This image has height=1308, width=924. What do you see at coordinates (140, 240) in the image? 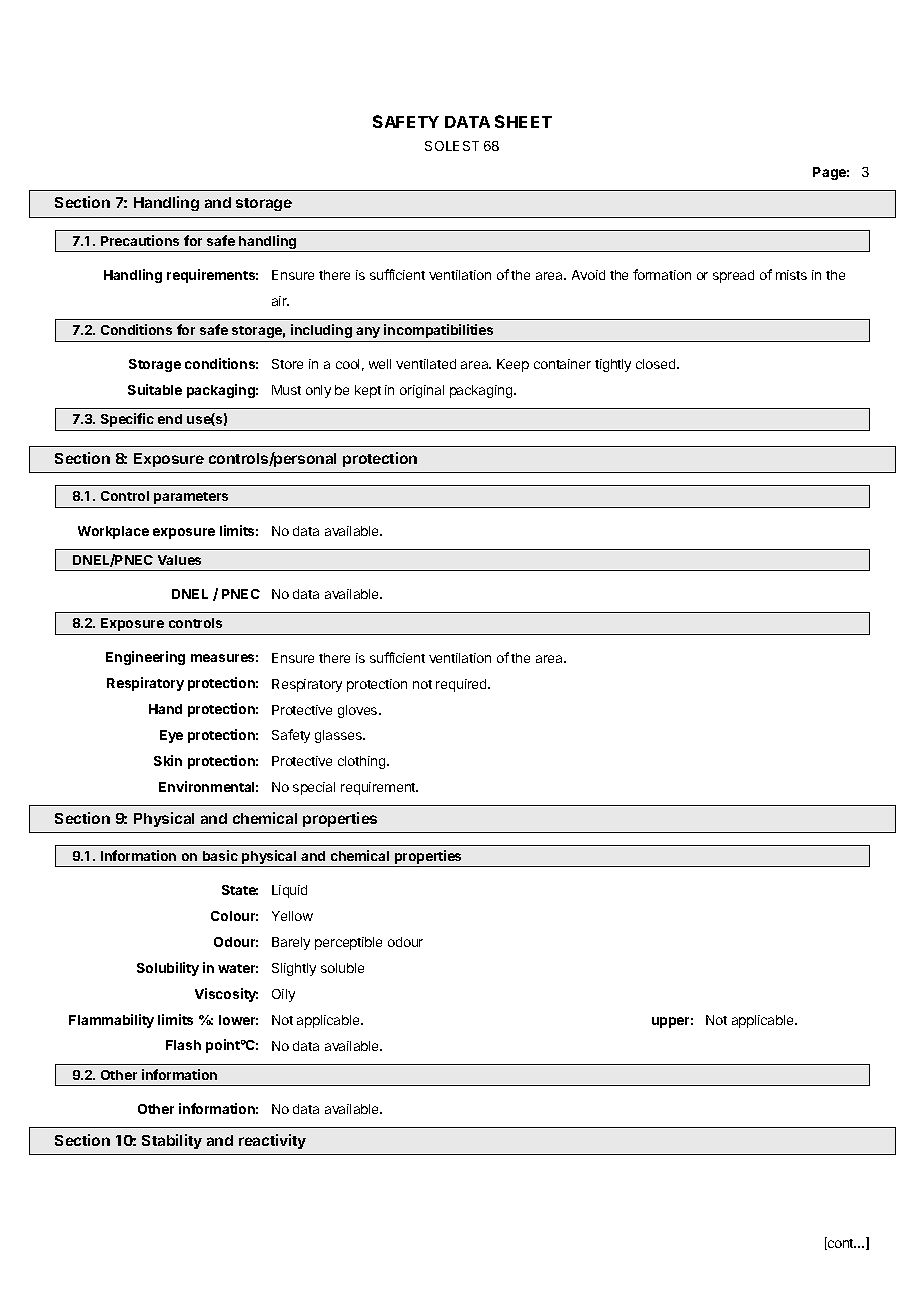
I see `Precautions` at bounding box center [140, 240].
